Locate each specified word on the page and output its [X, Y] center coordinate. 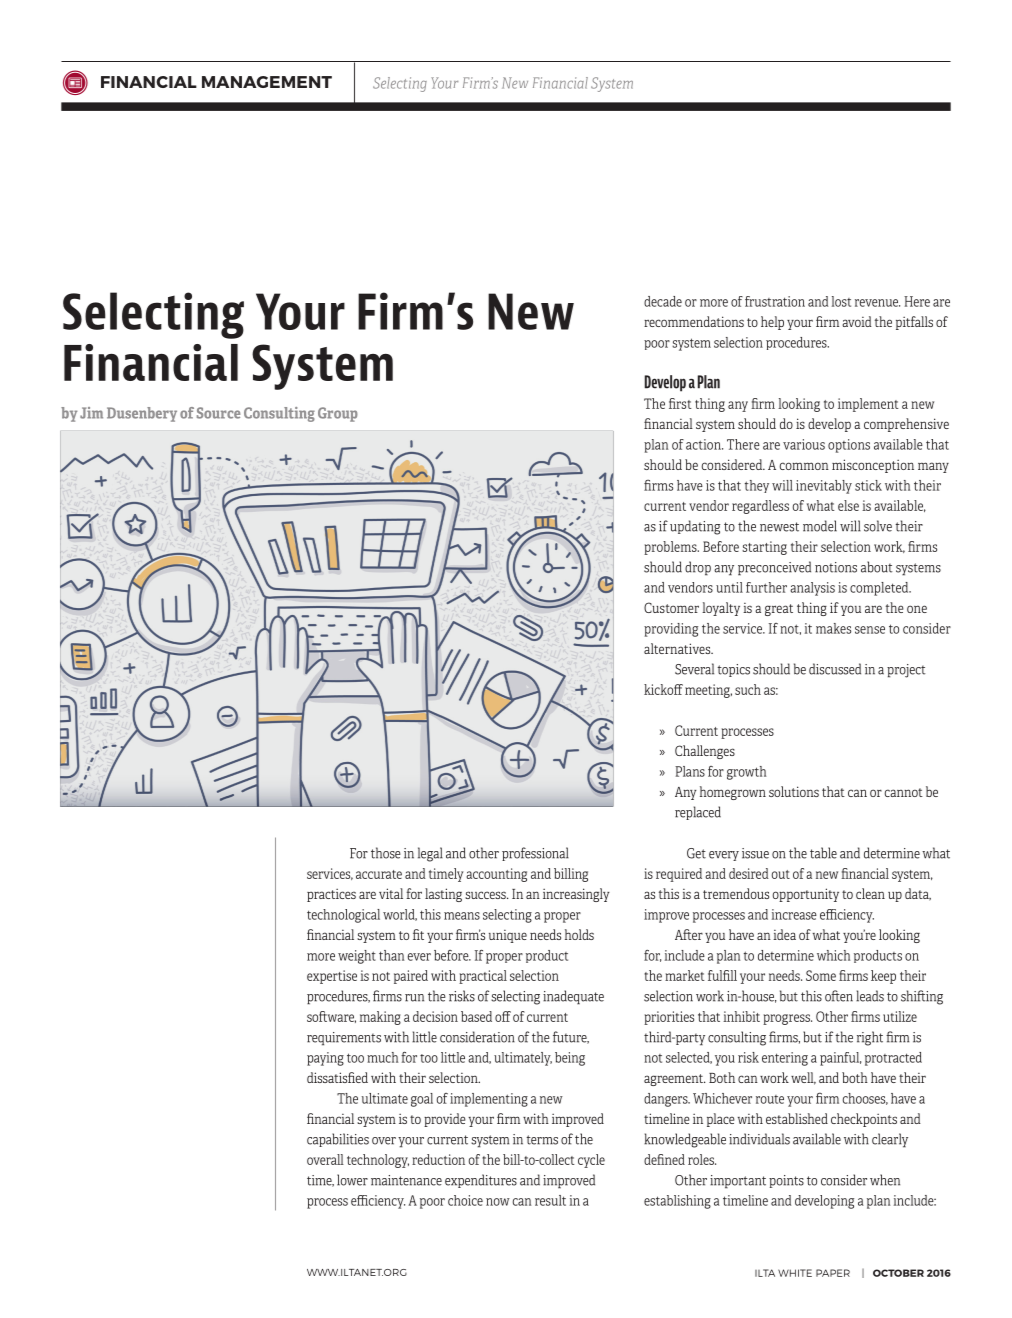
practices [331, 895]
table [823, 853]
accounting [496, 875]
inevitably [824, 487]
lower [352, 1180]
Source [218, 413]
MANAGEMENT [267, 82]
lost [841, 301]
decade [663, 301]
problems [671, 548]
